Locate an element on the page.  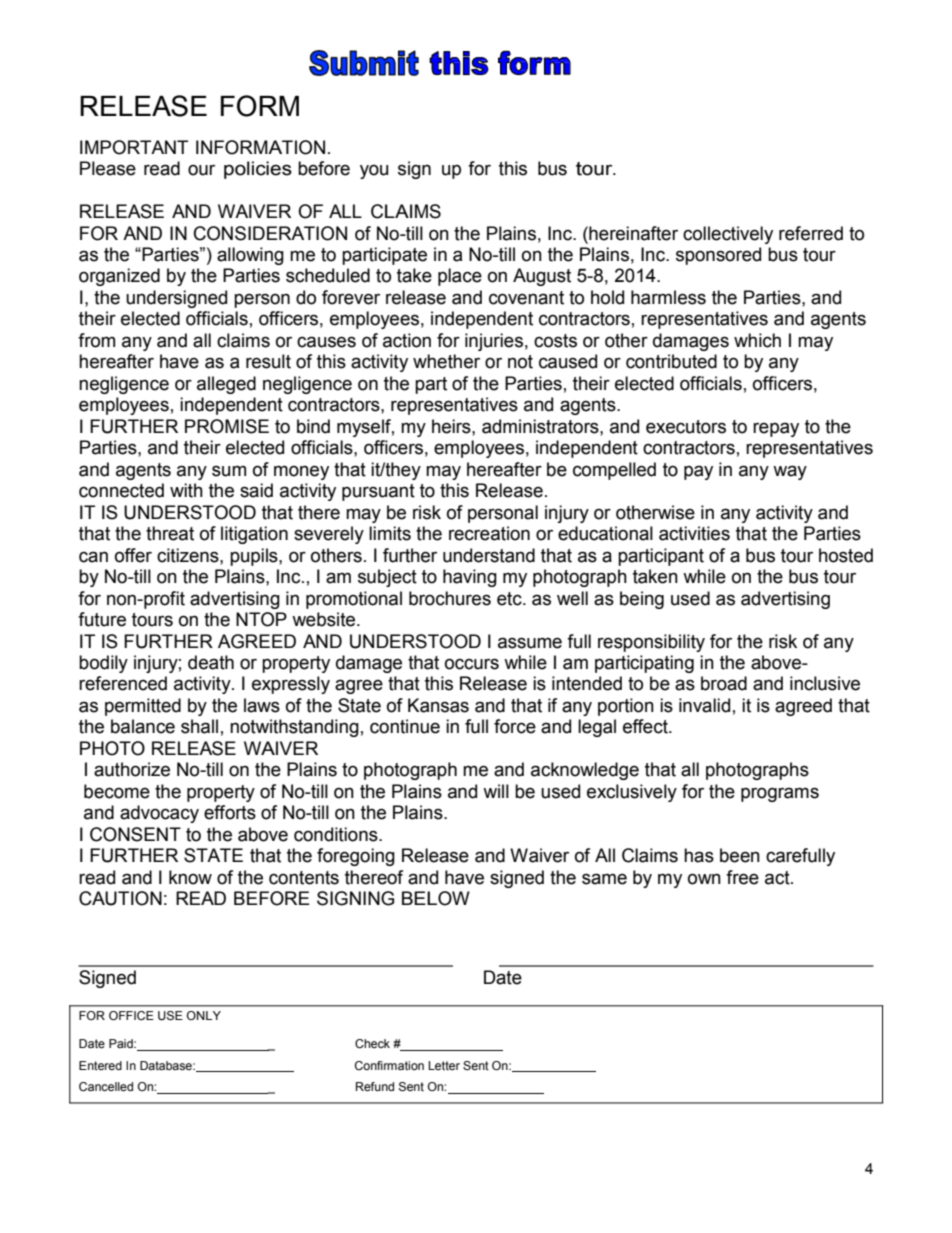
way is located at coordinates (790, 472).
